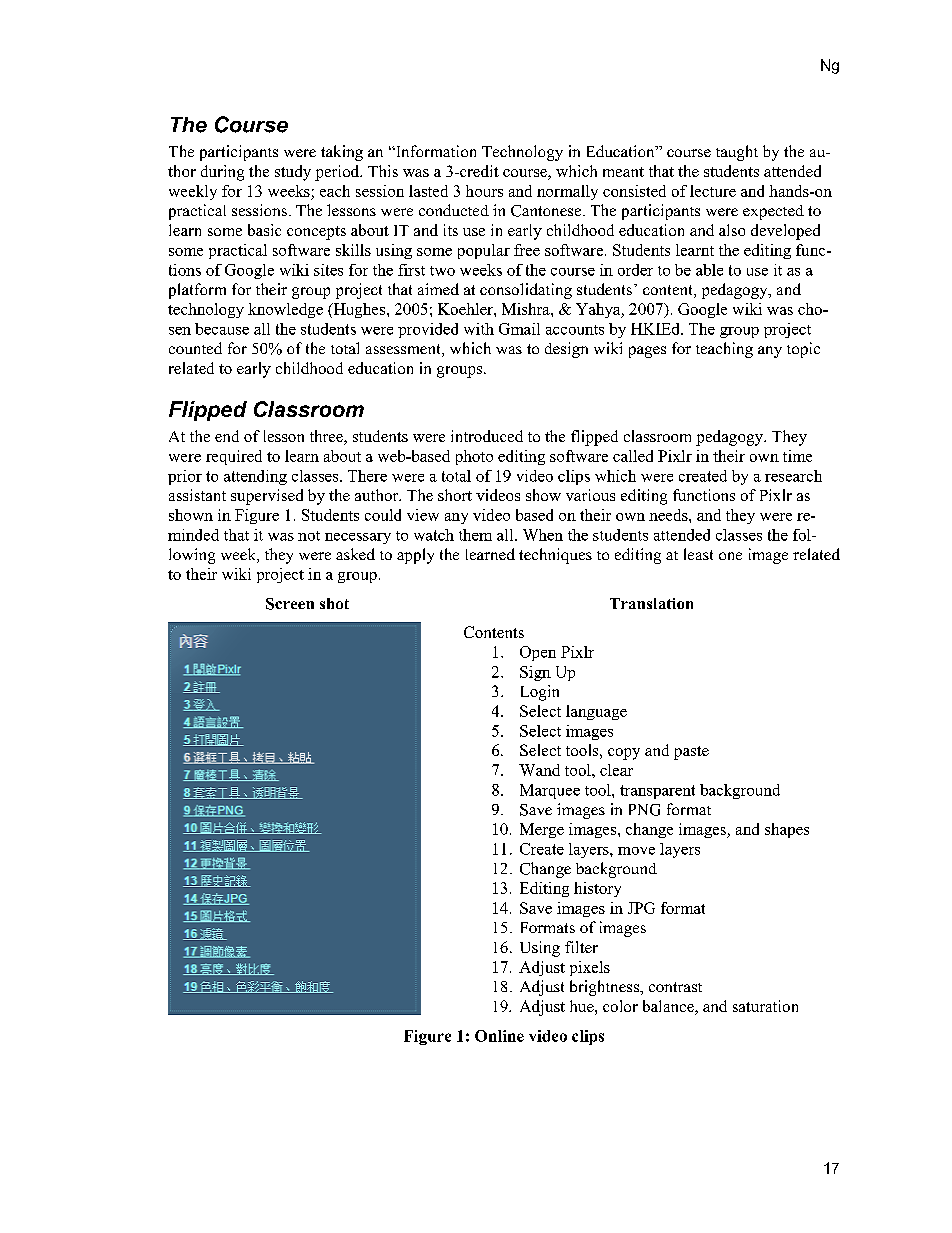 The image size is (952, 1233). What do you see at coordinates (290, 604) in the document?
I see `Screen` at bounding box center [290, 604].
